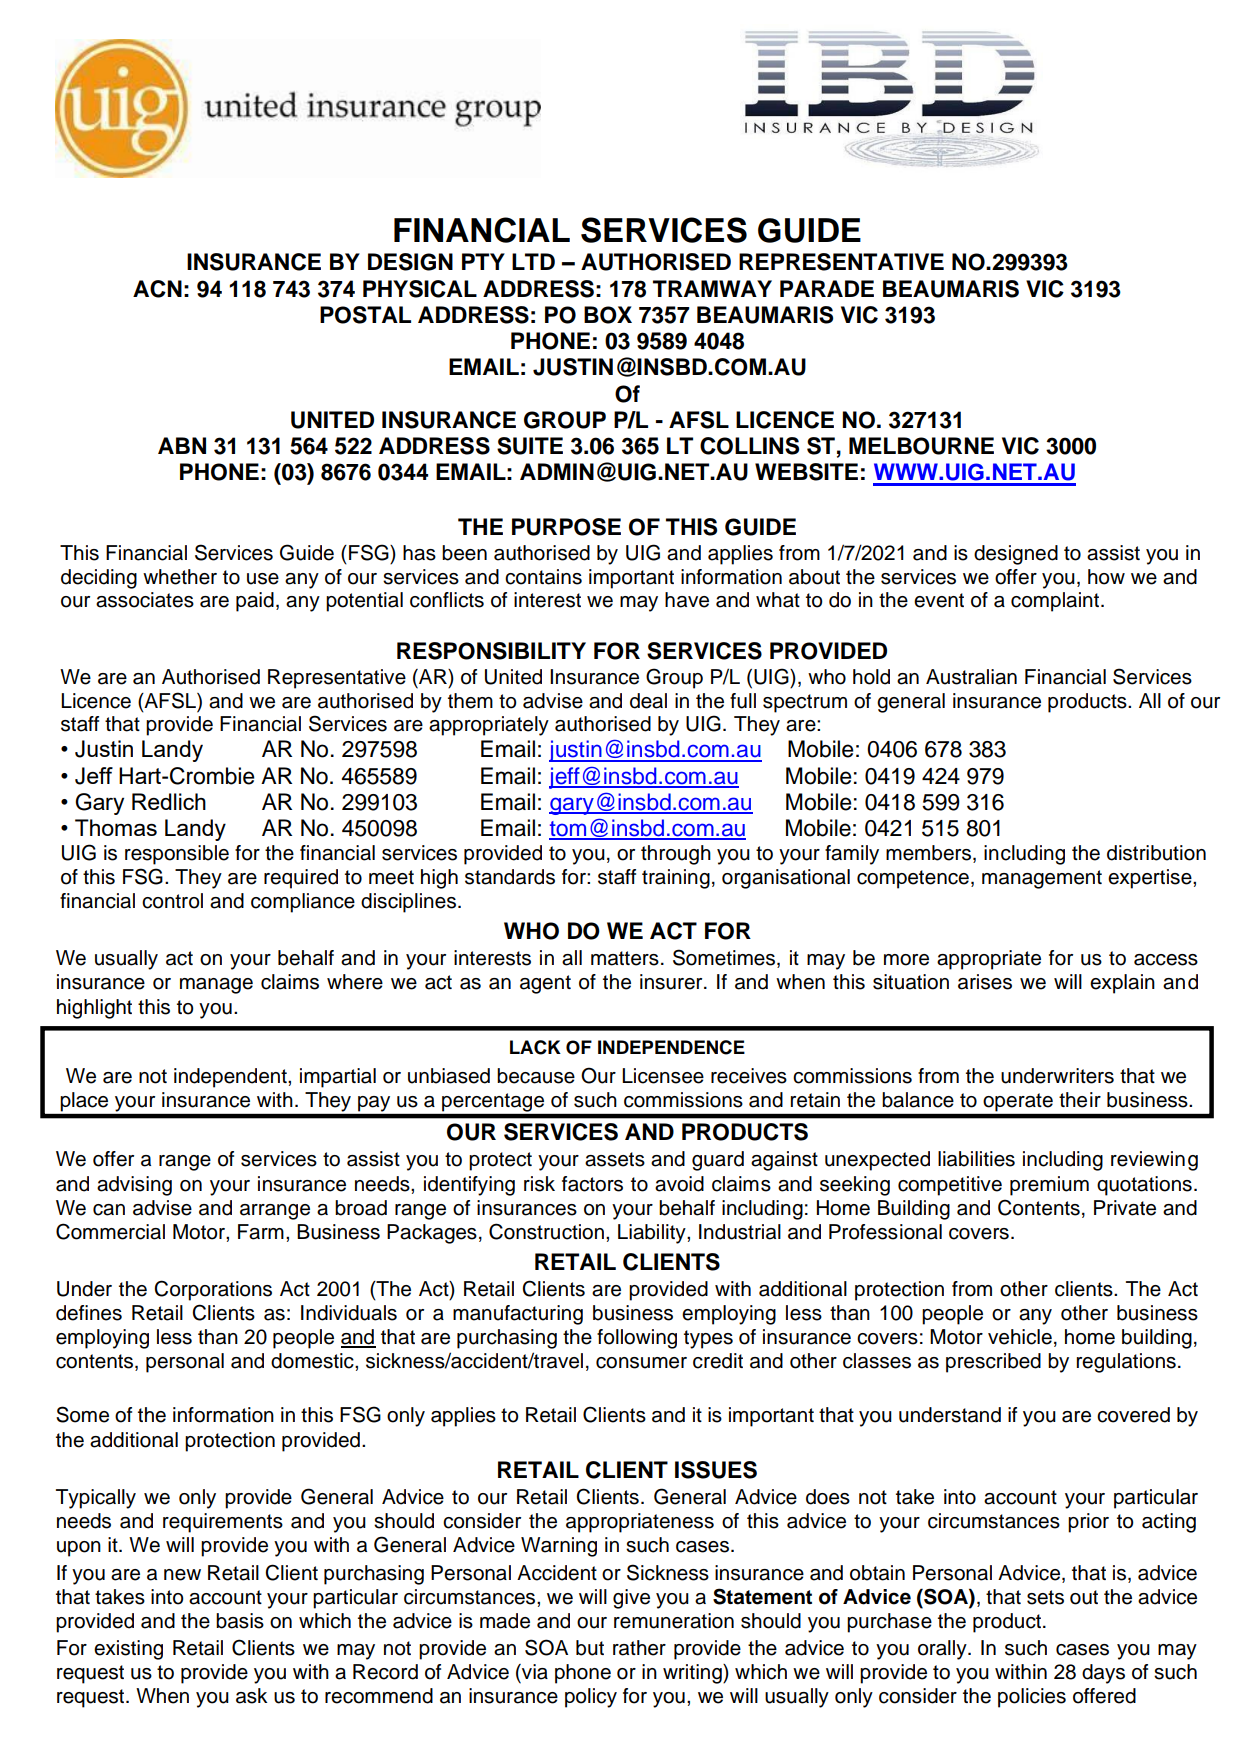 This document has width=1236, height=1748. I want to click on PARADE, so click(827, 288).
